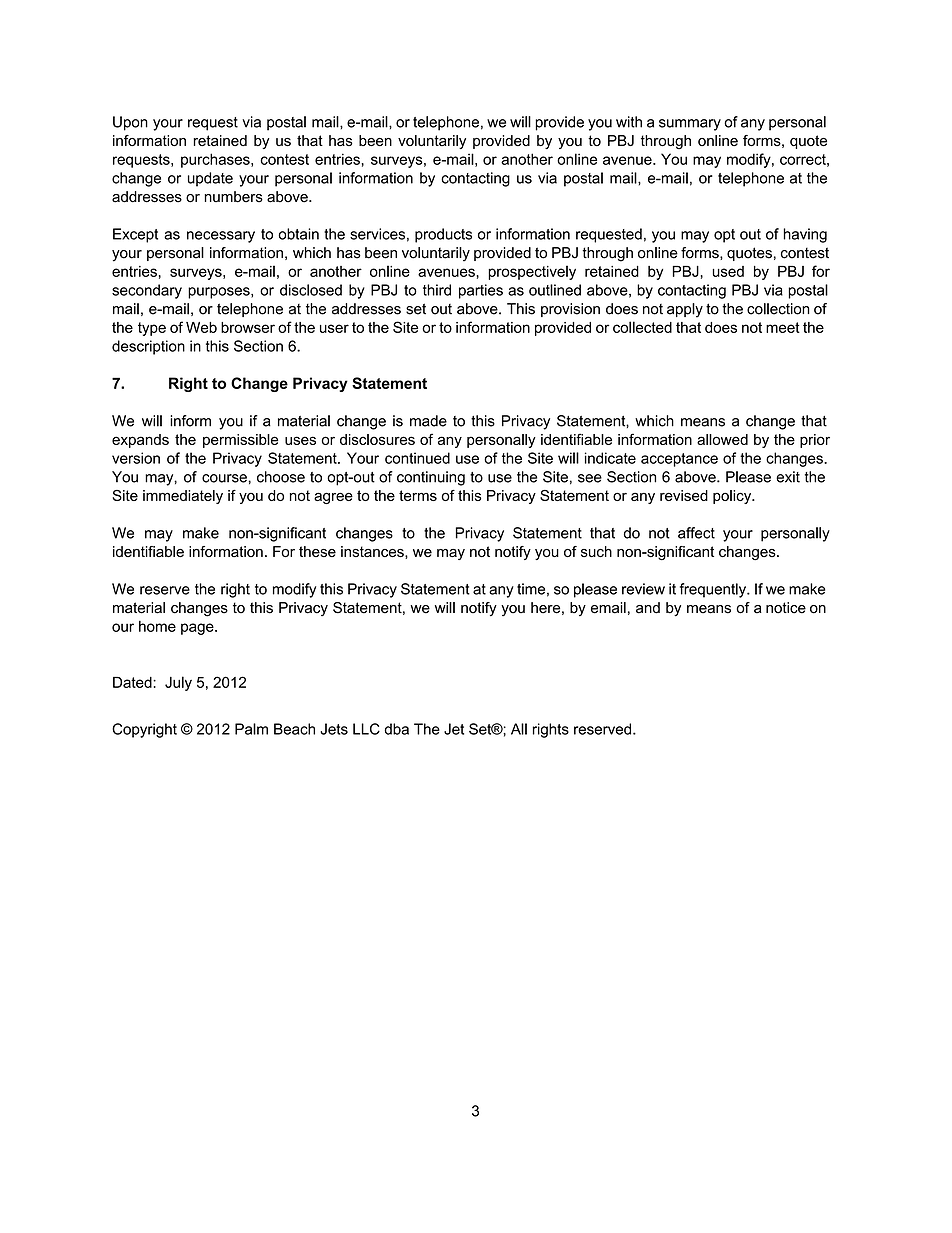  What do you see at coordinates (728, 271) in the screenshot?
I see `used` at bounding box center [728, 271].
